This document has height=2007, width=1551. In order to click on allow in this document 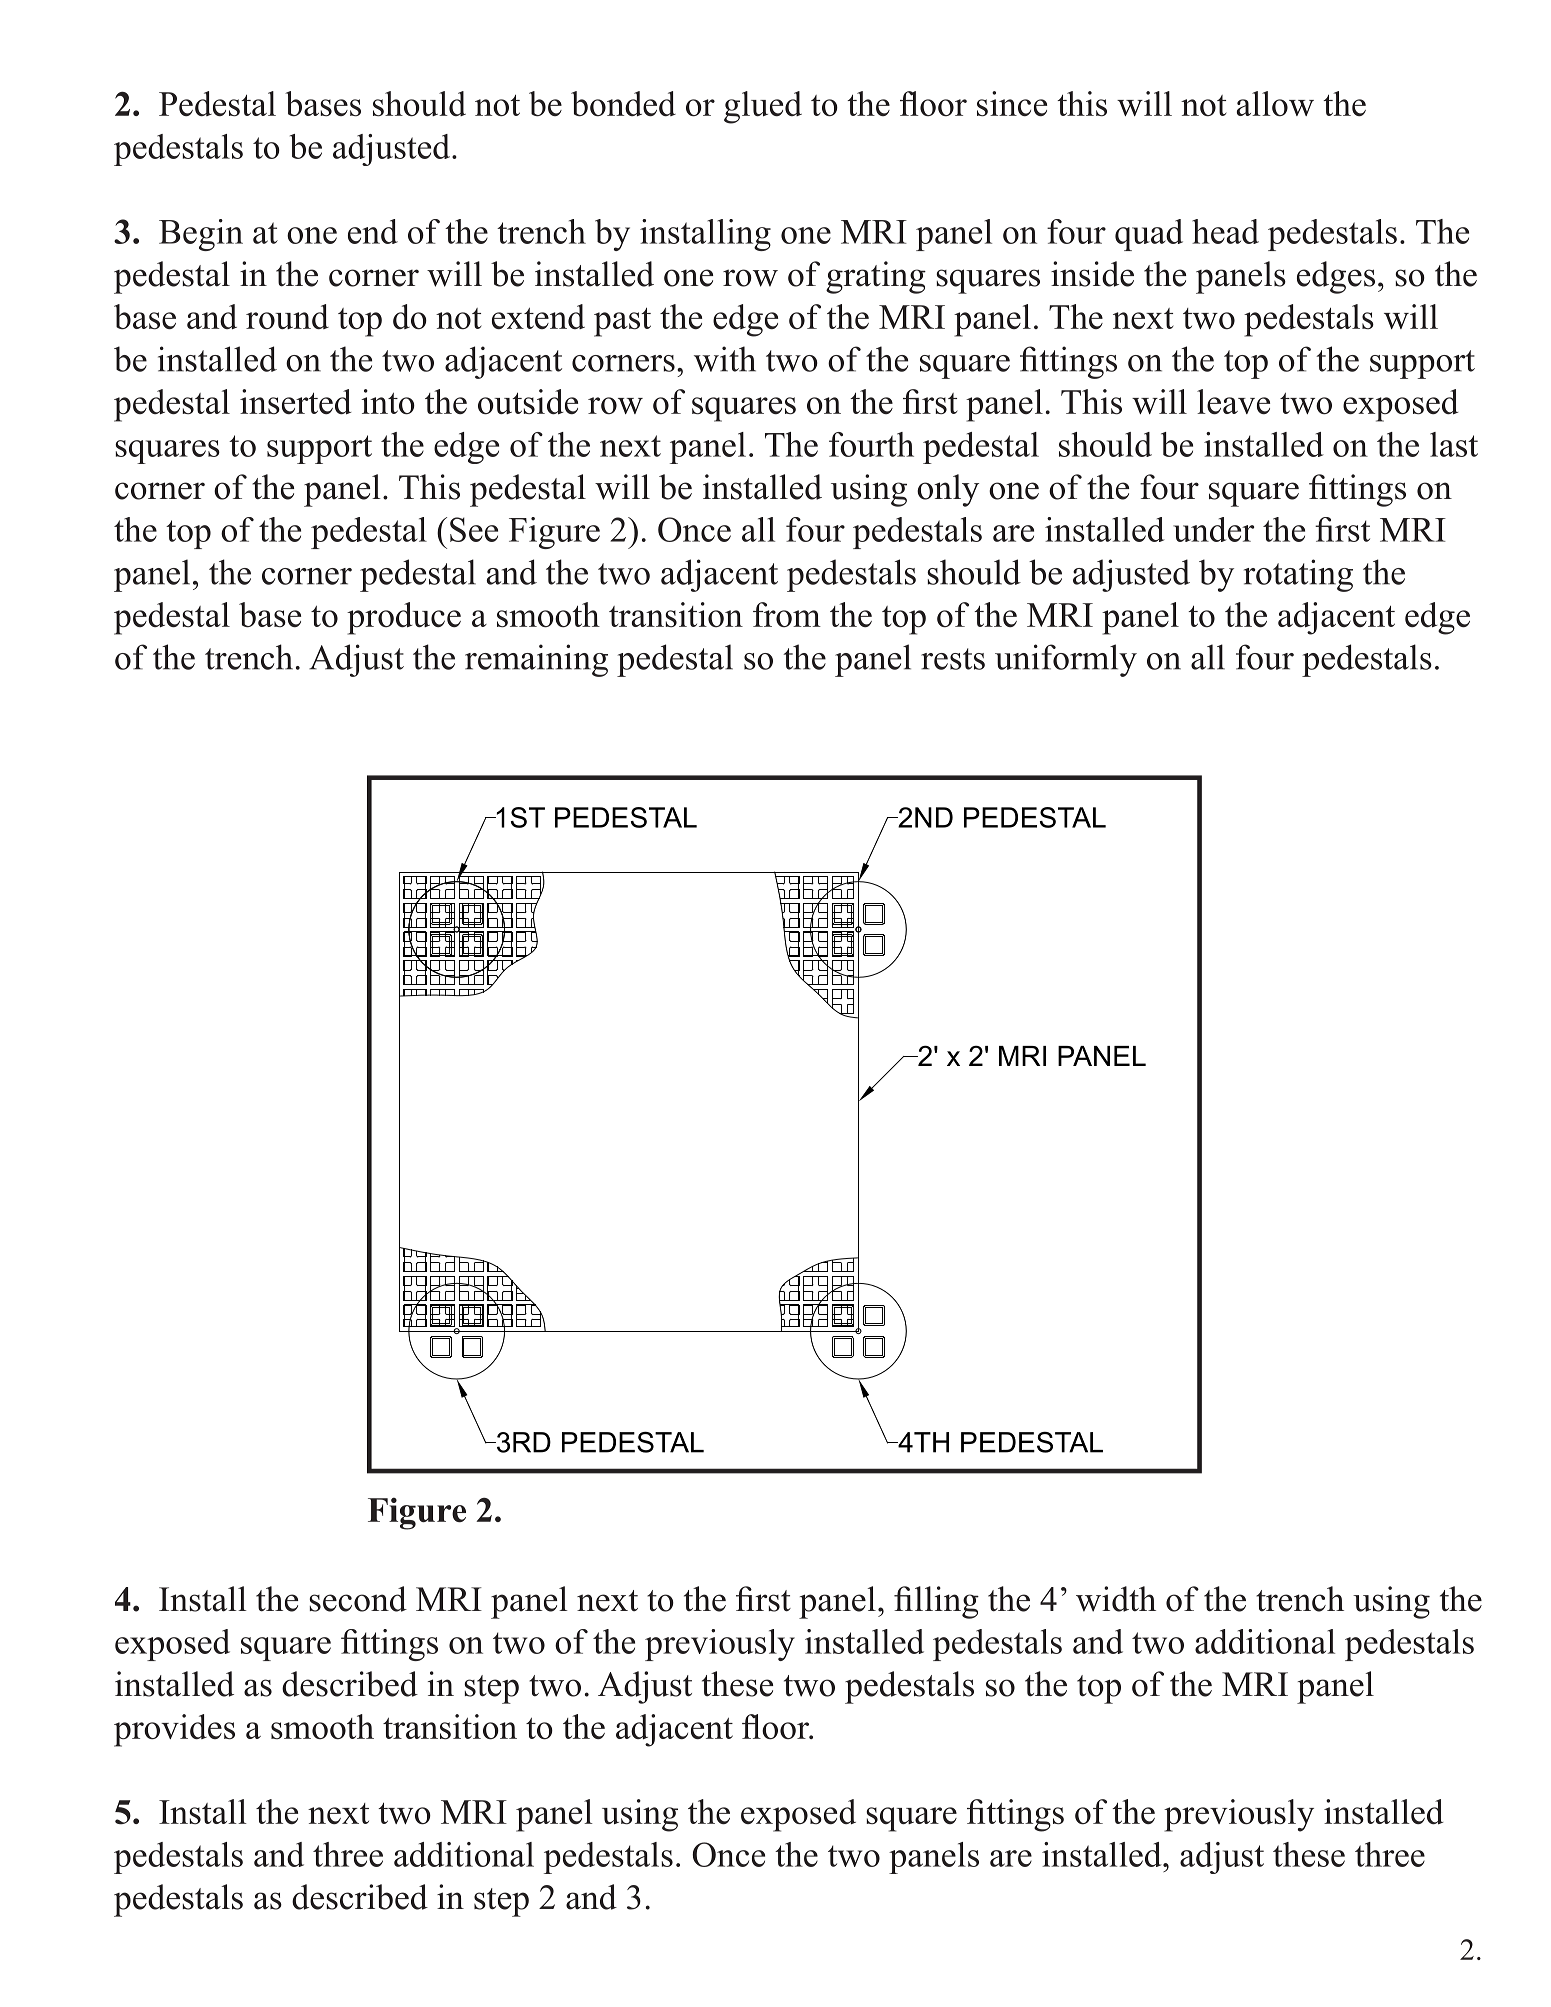, I will do `click(1275, 103)`.
